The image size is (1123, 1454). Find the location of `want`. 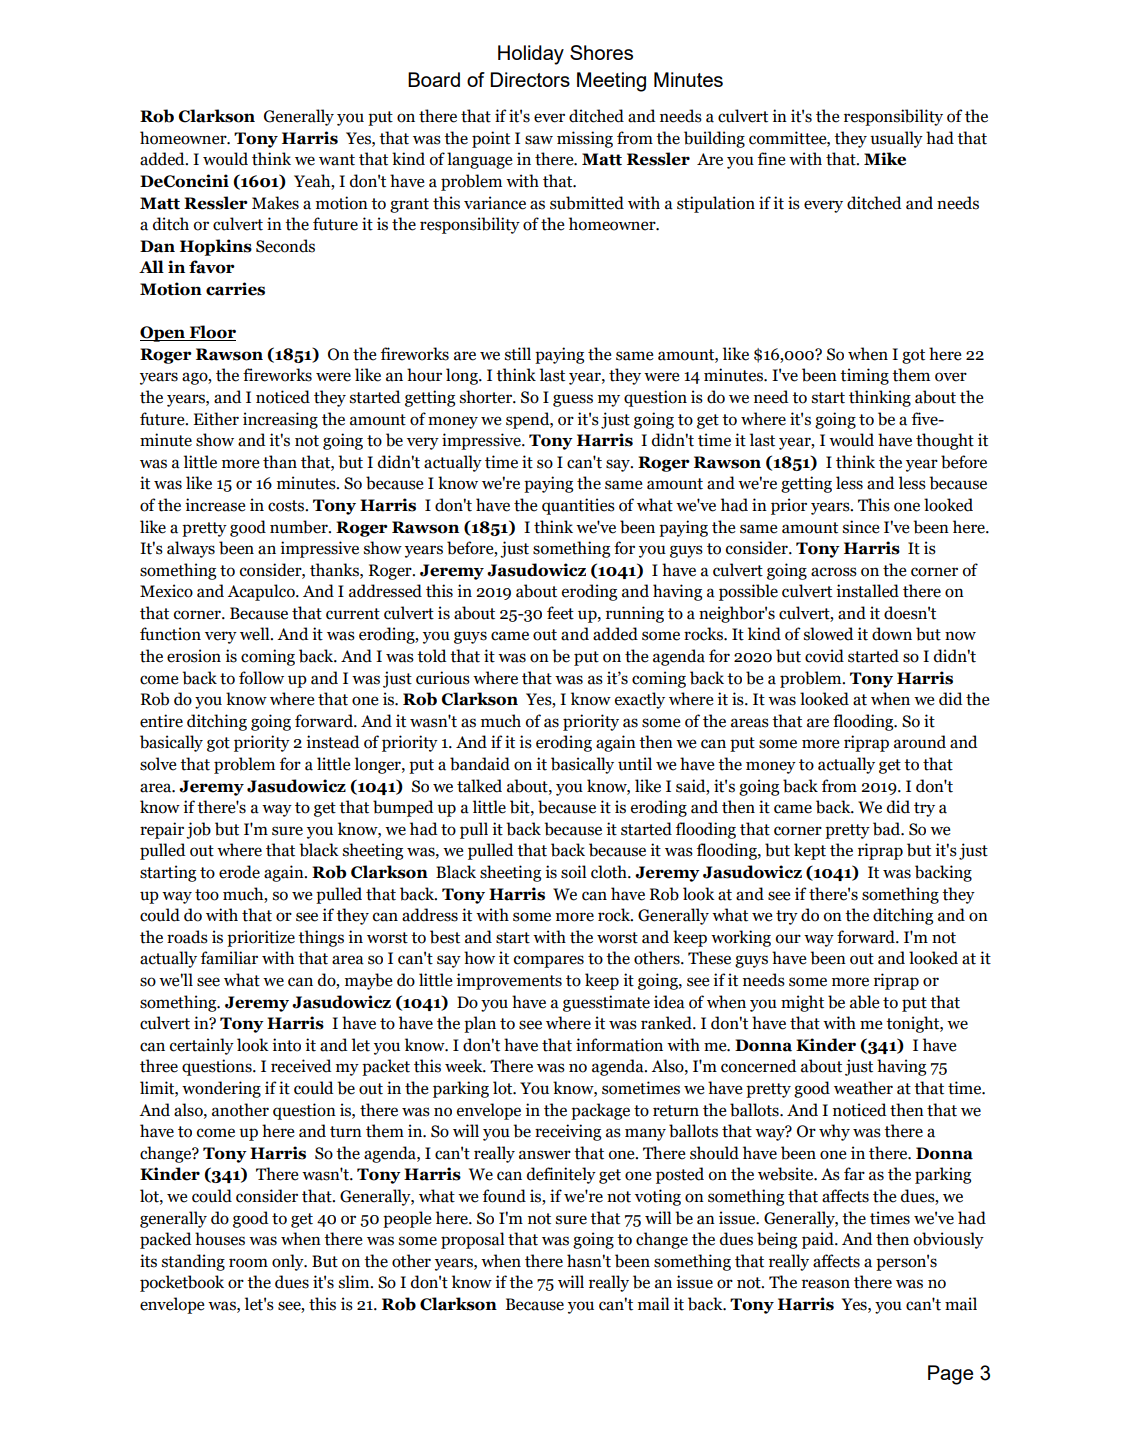

want is located at coordinates (337, 160).
